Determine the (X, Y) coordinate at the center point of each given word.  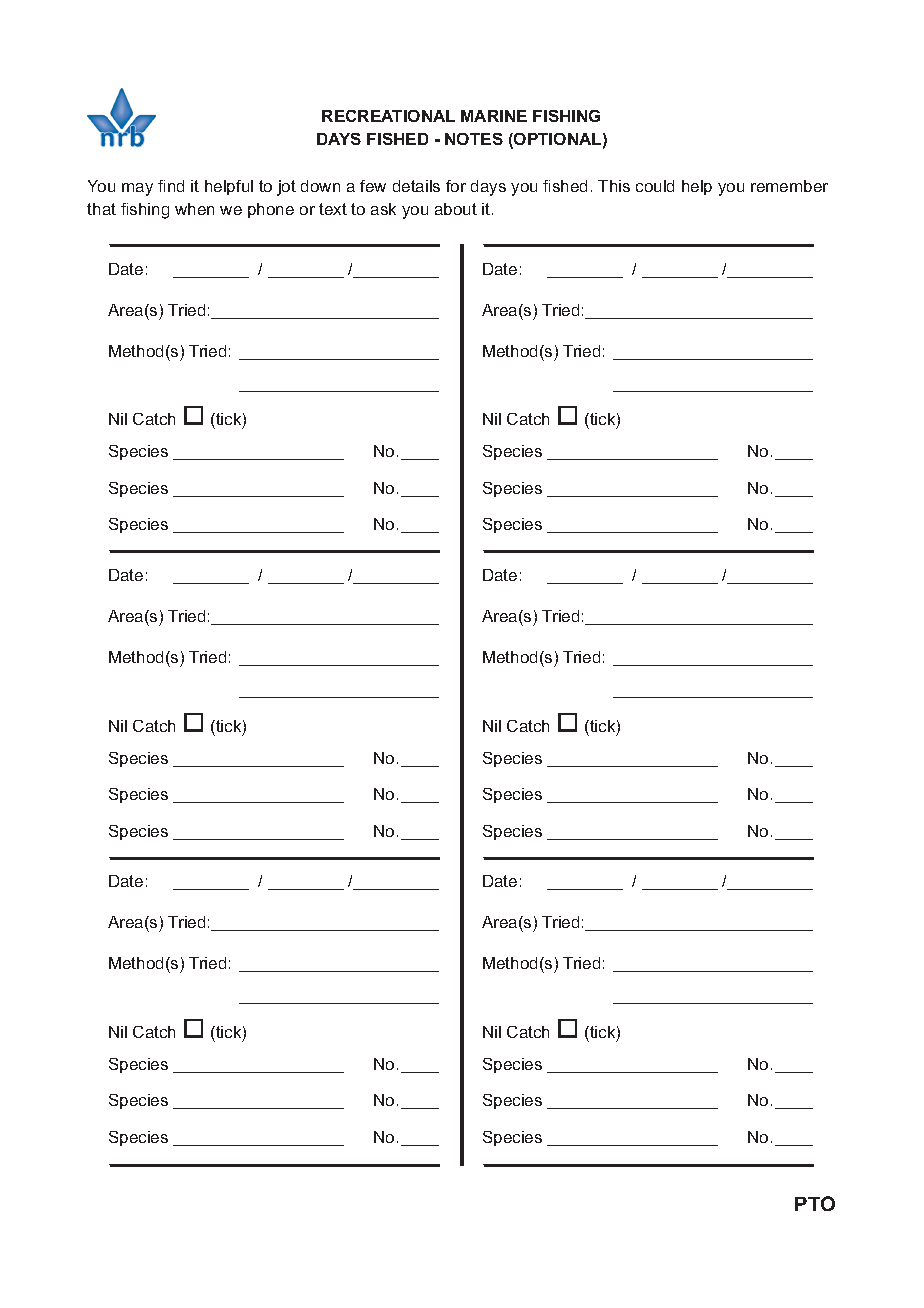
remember (789, 186)
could (655, 186)
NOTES (474, 139)
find (171, 186)
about (456, 209)
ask (383, 209)
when (194, 209)
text (333, 209)
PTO (815, 1203)
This (614, 186)
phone (271, 210)
